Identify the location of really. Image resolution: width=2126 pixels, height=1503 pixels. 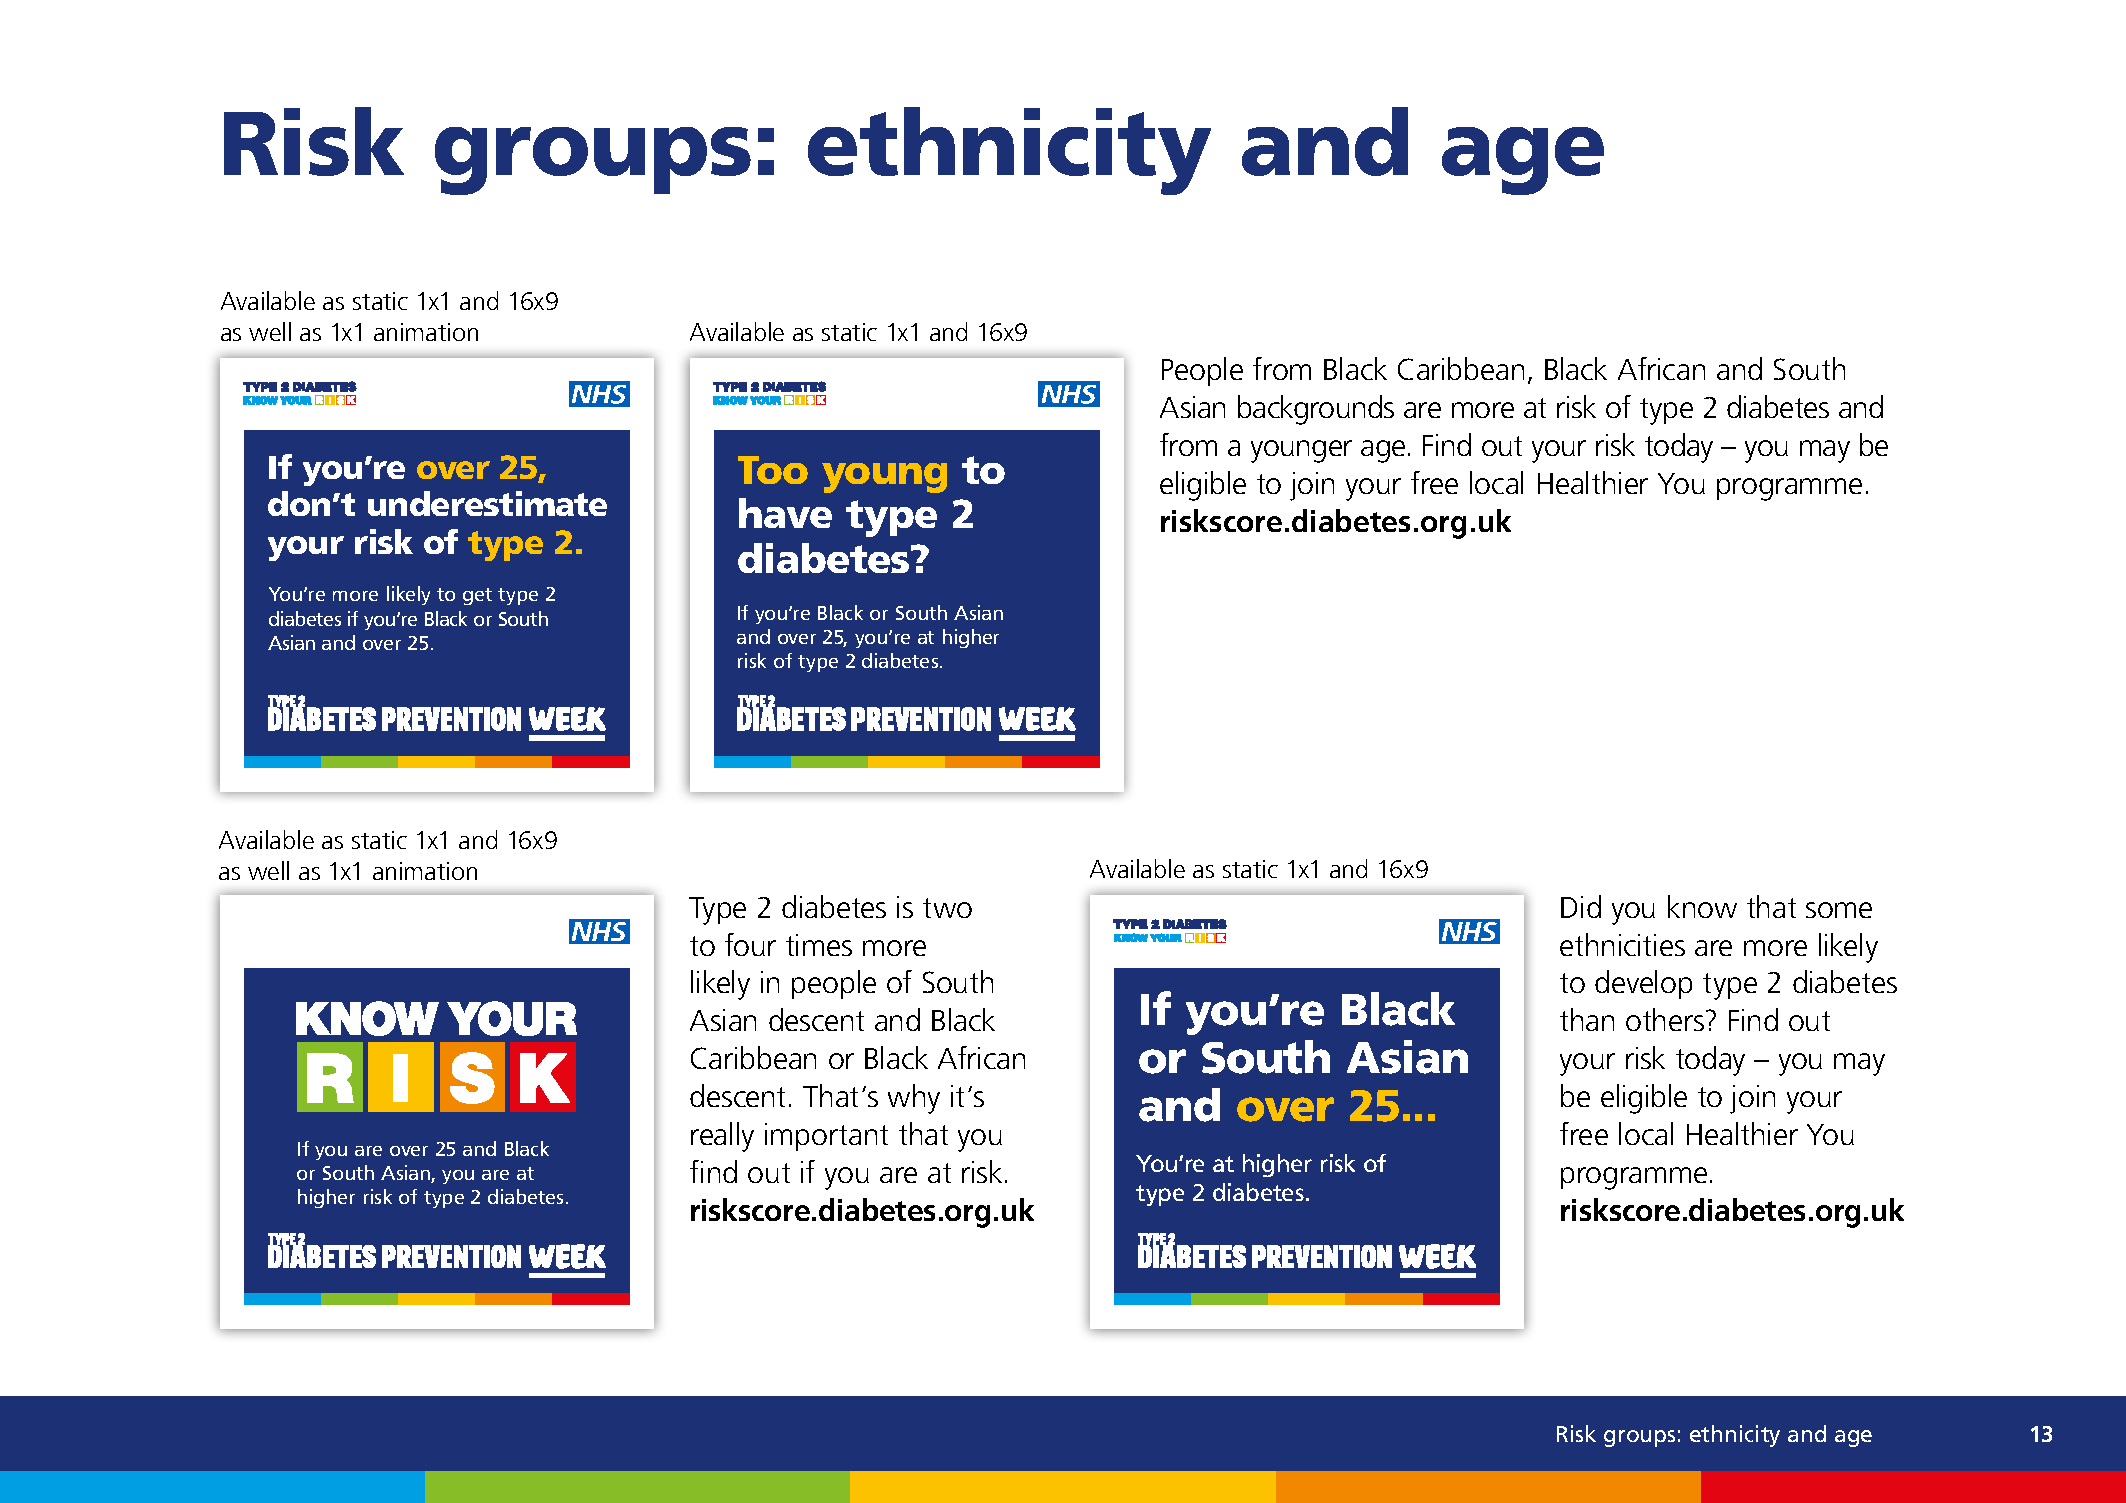
(722, 1137).
